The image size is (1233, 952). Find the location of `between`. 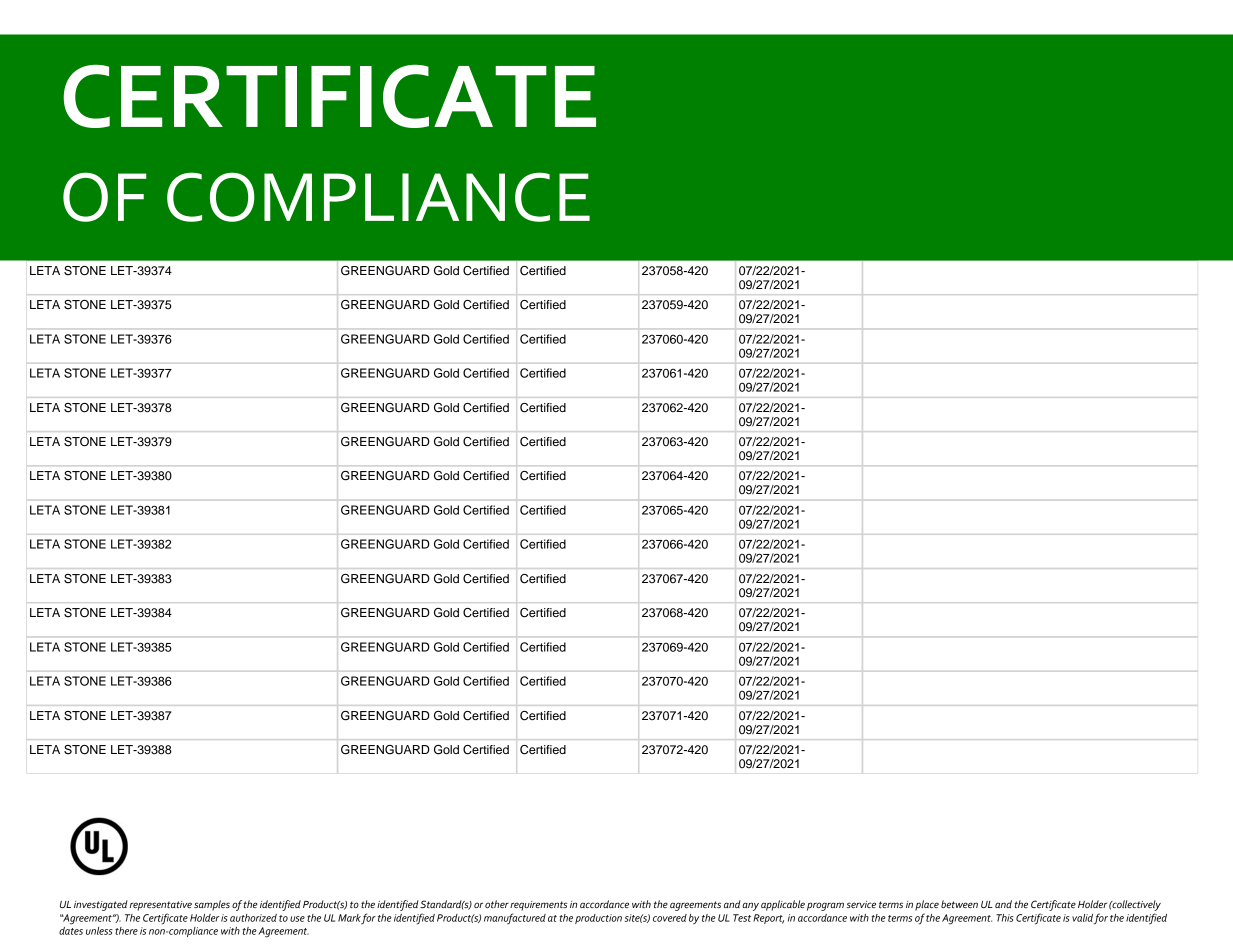

between is located at coordinates (959, 904).
